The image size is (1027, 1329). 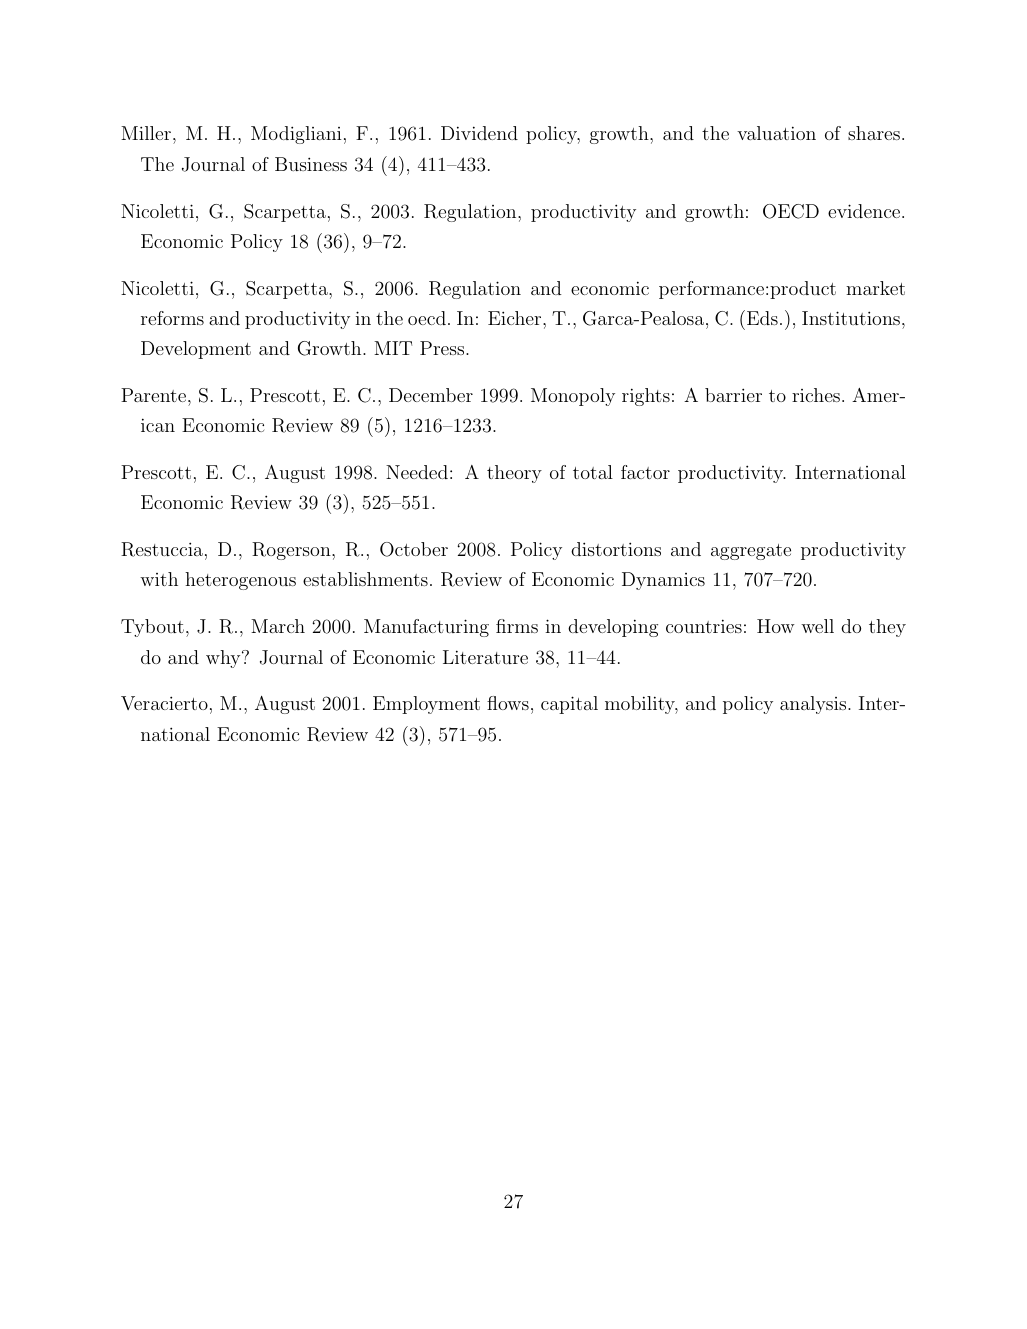 What do you see at coordinates (479, 133) in the document?
I see `Dividend` at bounding box center [479, 133].
